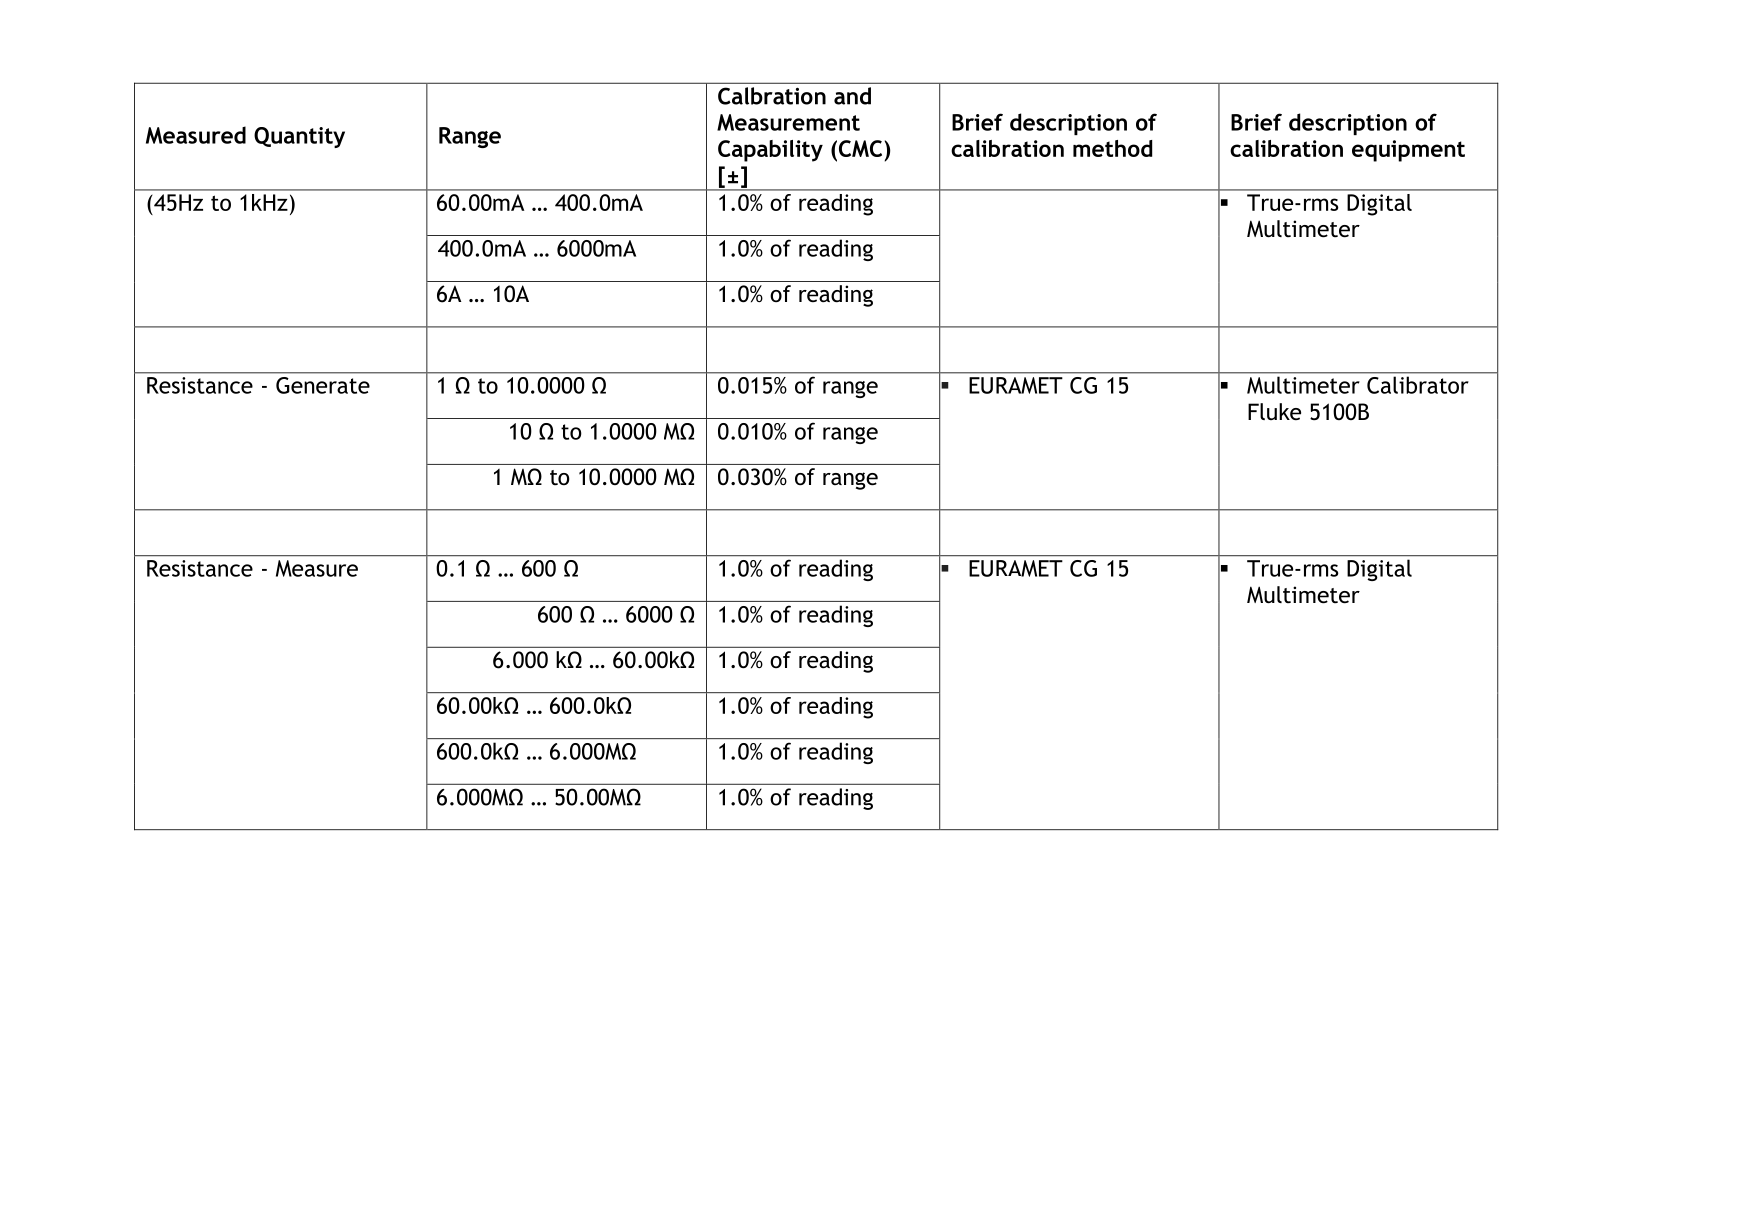 The image size is (1741, 1232). I want to click on Calibrator, so click(1417, 385).
